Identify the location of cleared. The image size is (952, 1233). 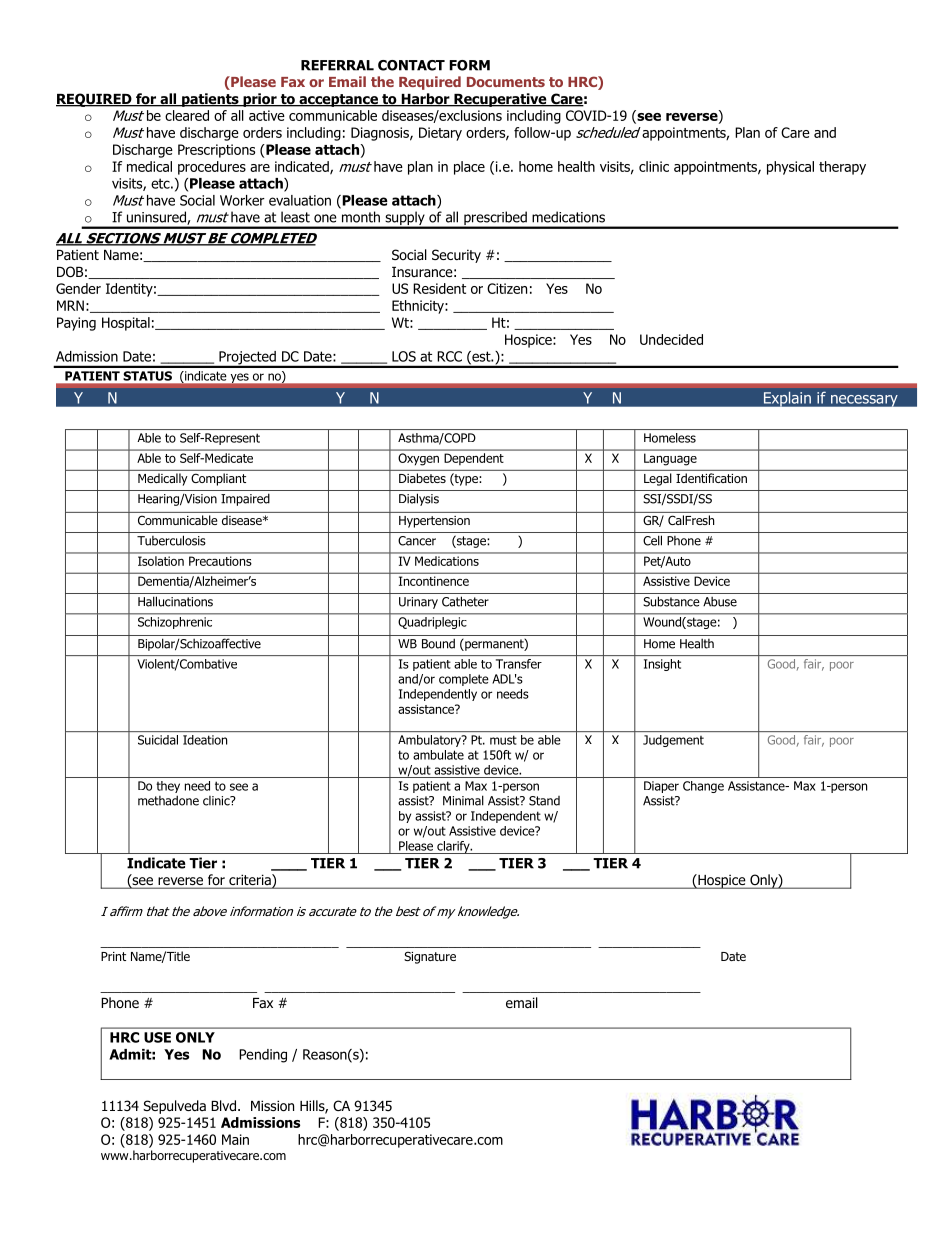
(187, 115).
